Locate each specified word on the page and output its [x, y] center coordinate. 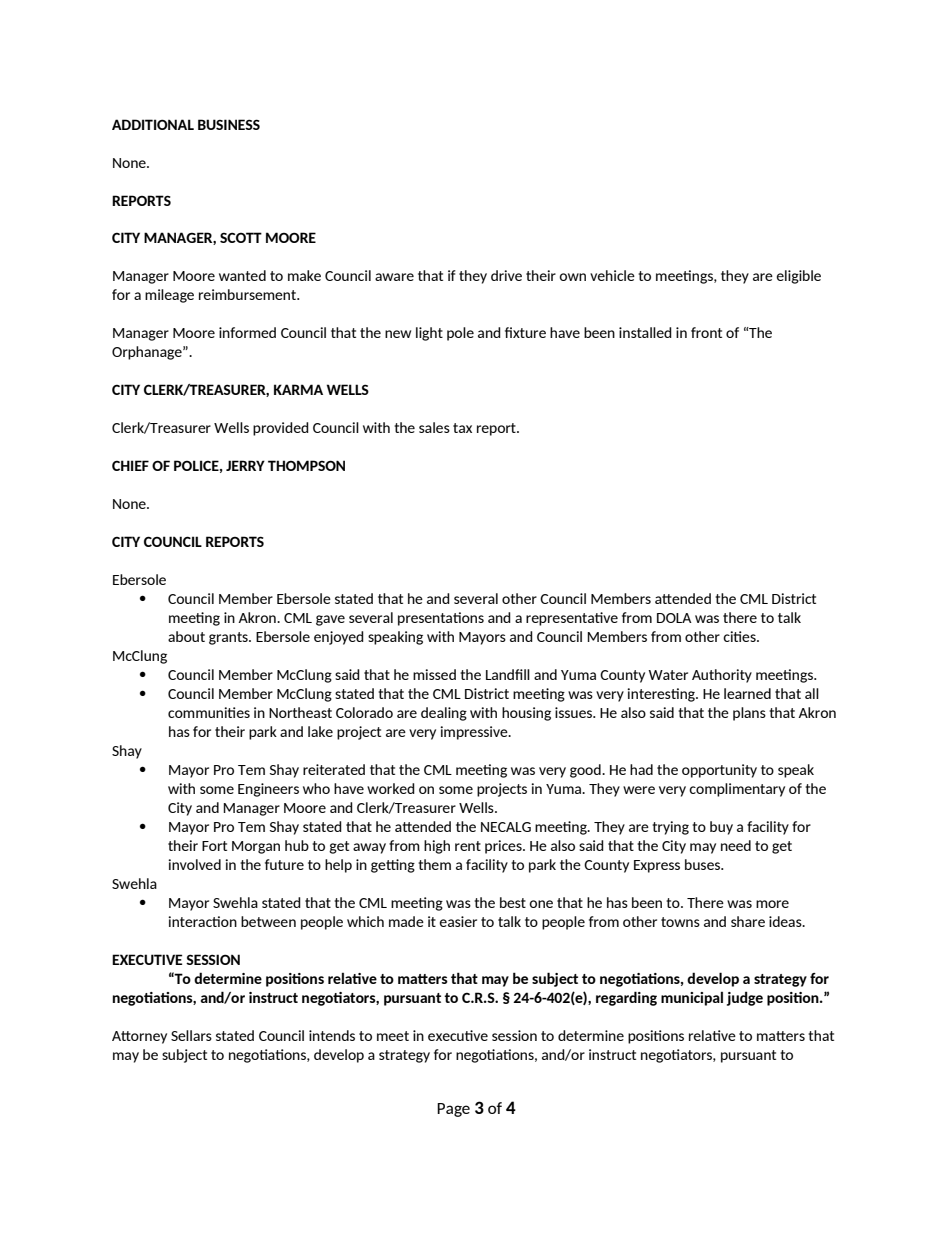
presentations [441, 619]
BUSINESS [229, 124]
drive [506, 275]
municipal [692, 998]
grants [229, 638]
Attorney [139, 1037]
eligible [798, 277]
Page [453, 1110]
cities [740, 636]
